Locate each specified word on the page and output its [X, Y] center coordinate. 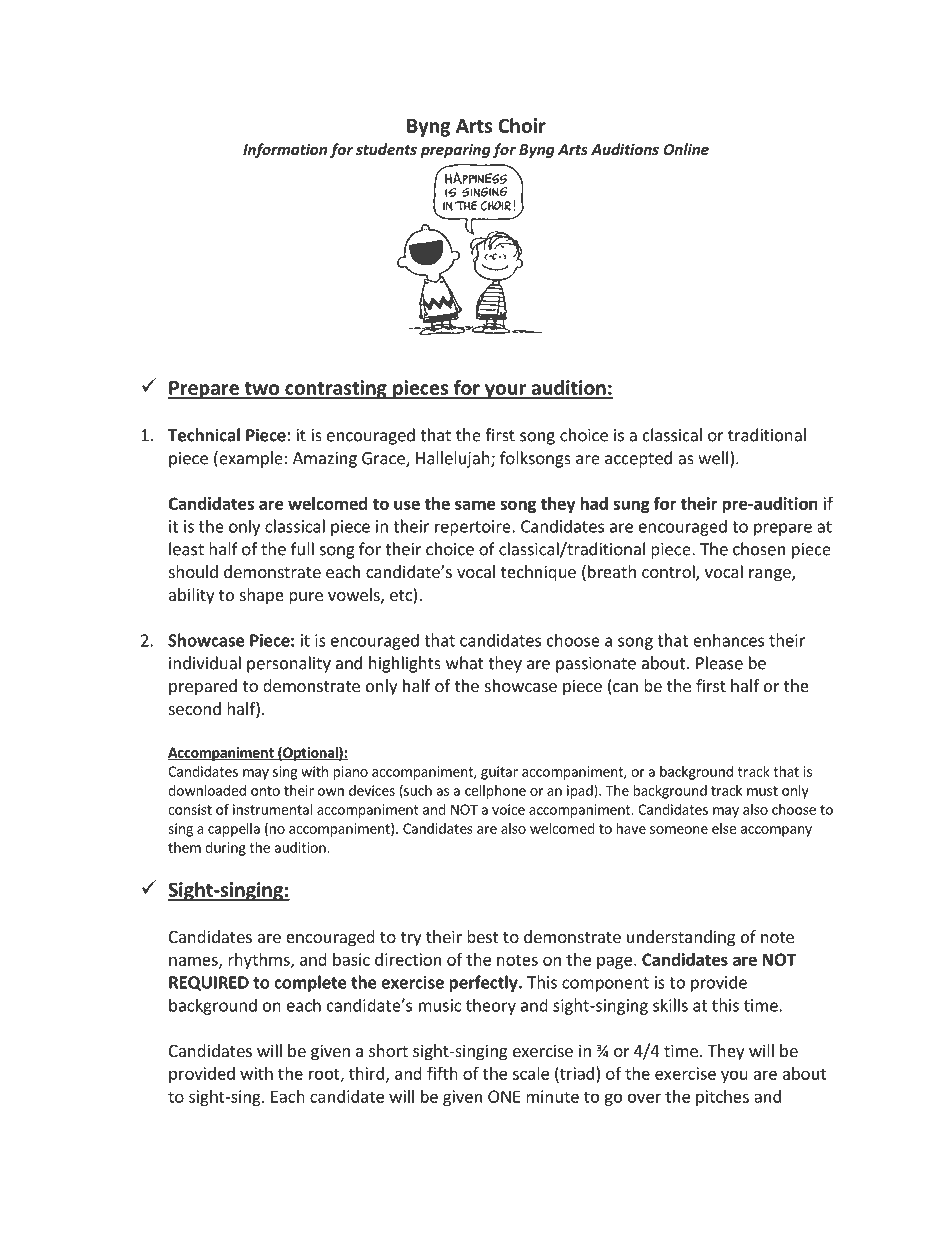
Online [686, 149]
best [482, 936]
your [505, 391]
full [302, 549]
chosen [759, 549]
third [366, 1073]
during [225, 849]
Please [719, 663]
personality [289, 664]
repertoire [474, 528]
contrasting [336, 389]
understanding [681, 938]
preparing [456, 151]
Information [285, 150]
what [465, 663]
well [713, 458]
